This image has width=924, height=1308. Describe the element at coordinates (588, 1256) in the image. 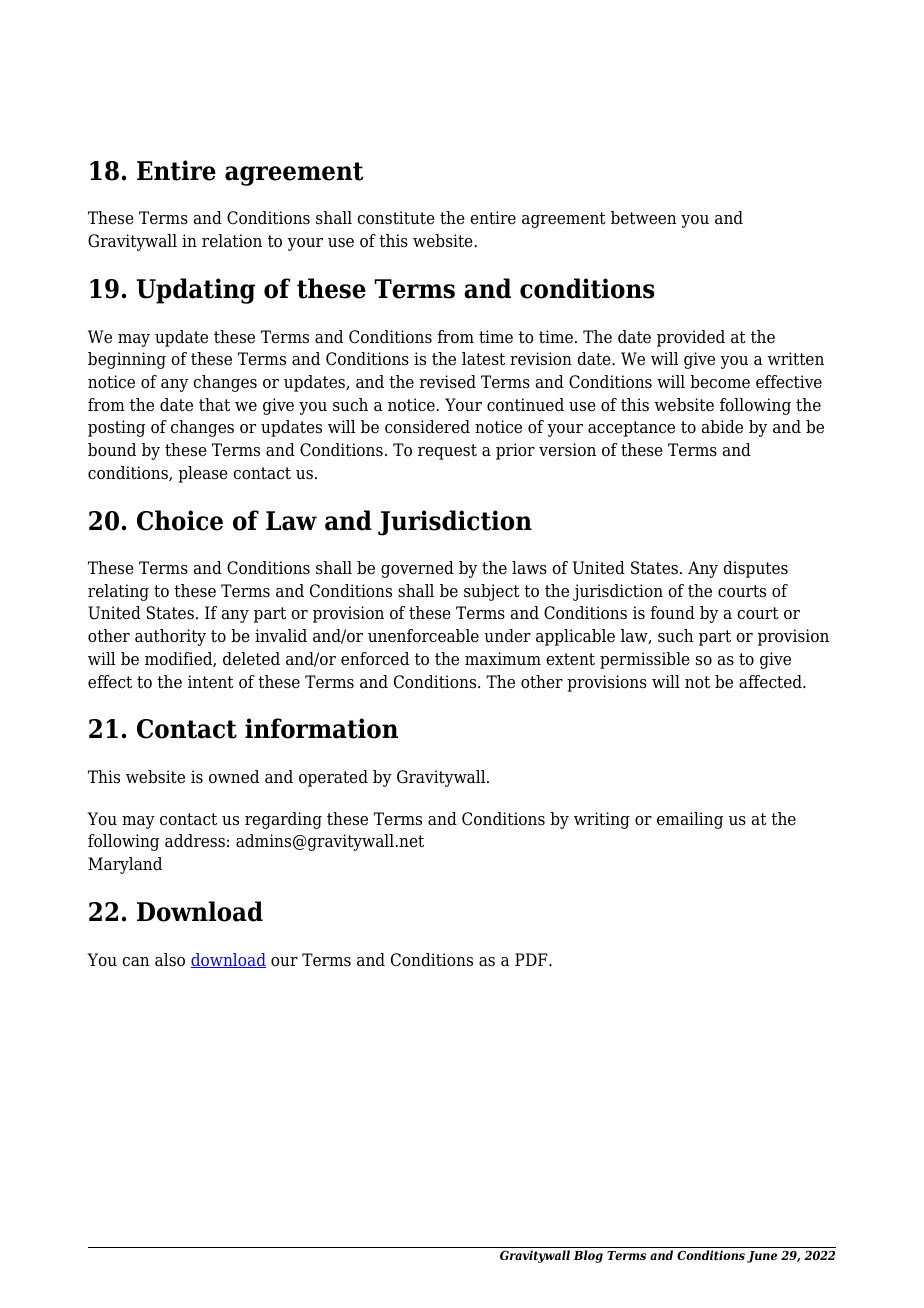

I see `Blog` at that location.
